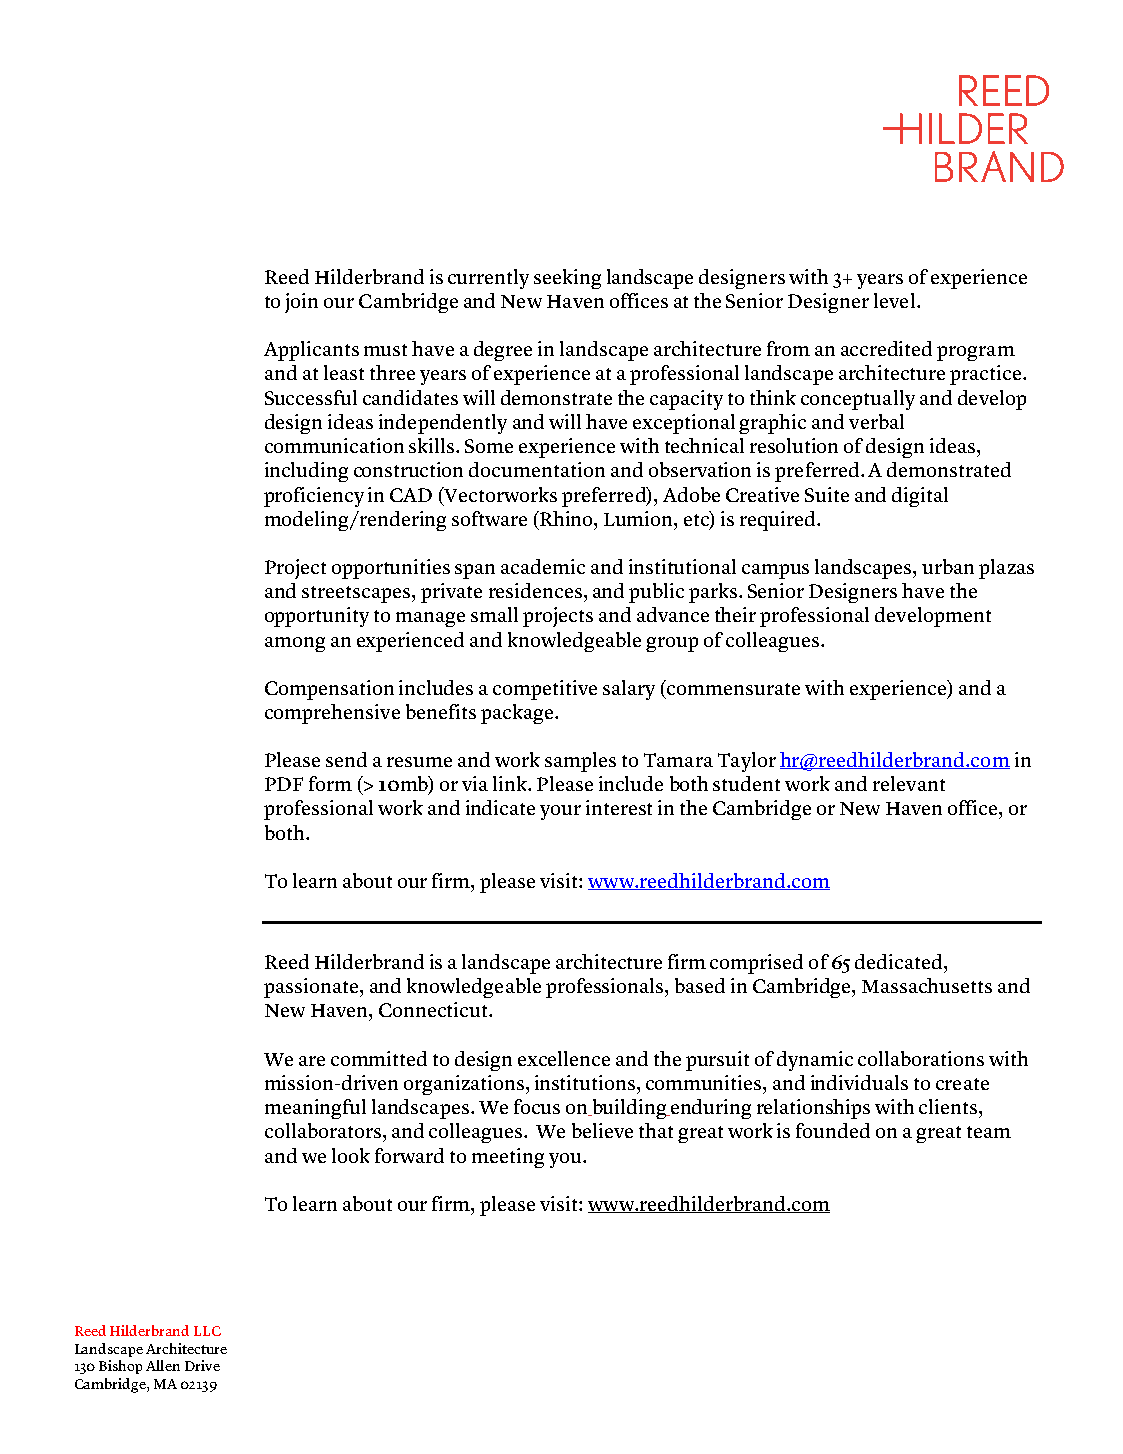 The image size is (1123, 1454). What do you see at coordinates (921, 1058) in the screenshot?
I see `collaborations` at bounding box center [921, 1058].
